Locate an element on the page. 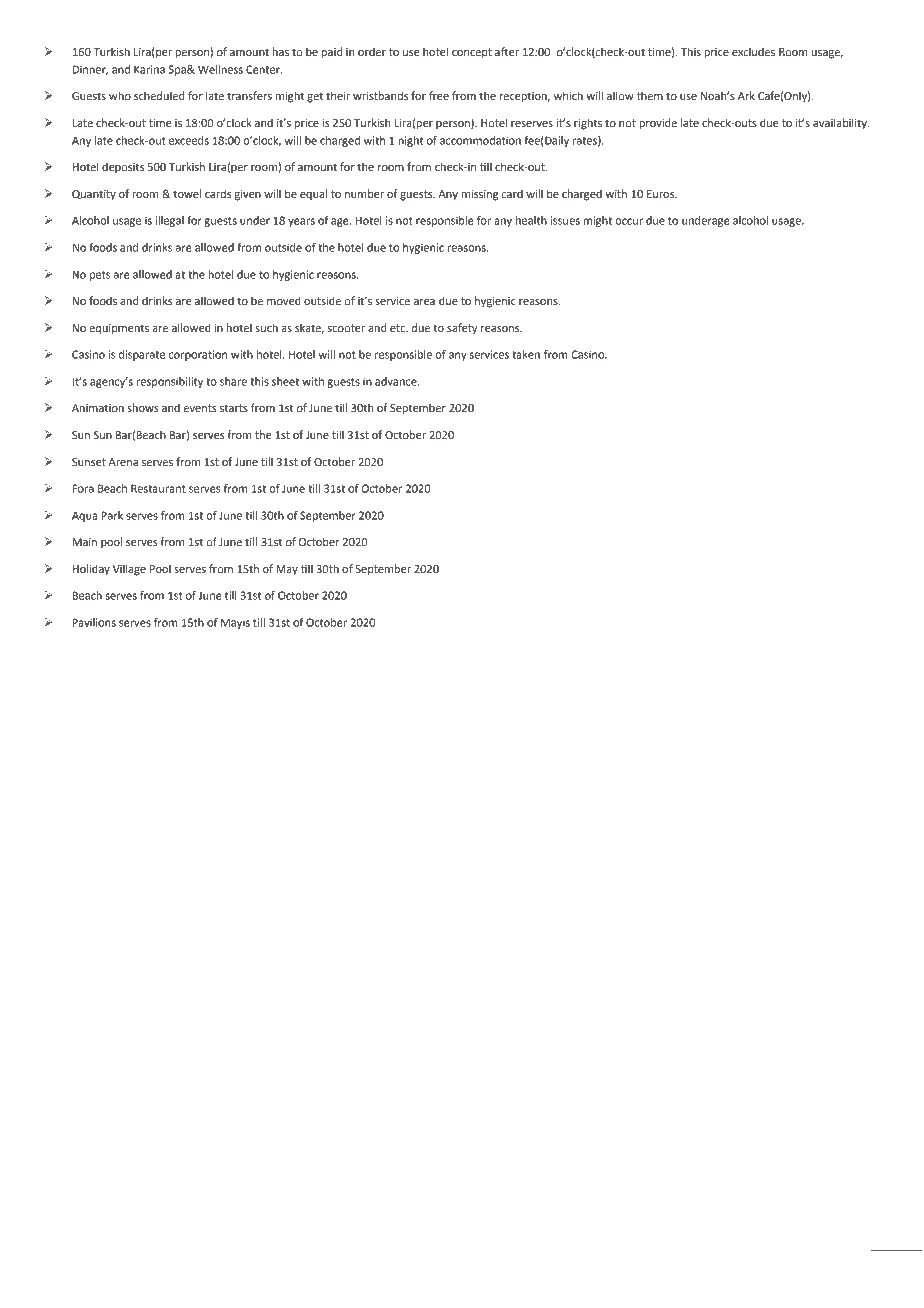 The width and height of the image is (924, 1308). missing is located at coordinates (479, 195).
